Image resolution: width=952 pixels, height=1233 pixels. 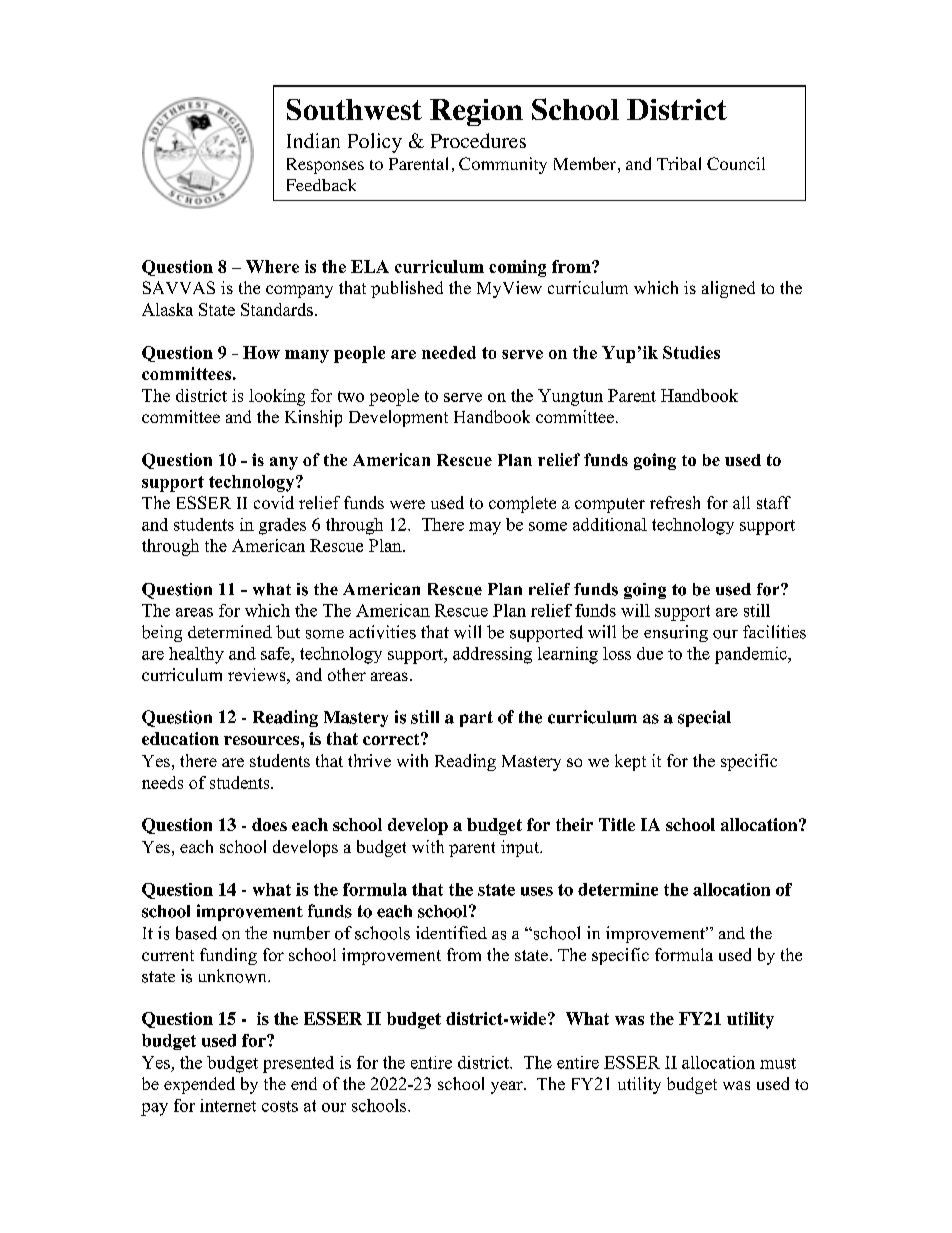 What do you see at coordinates (313, 140) in the screenshot?
I see `Indian` at bounding box center [313, 140].
